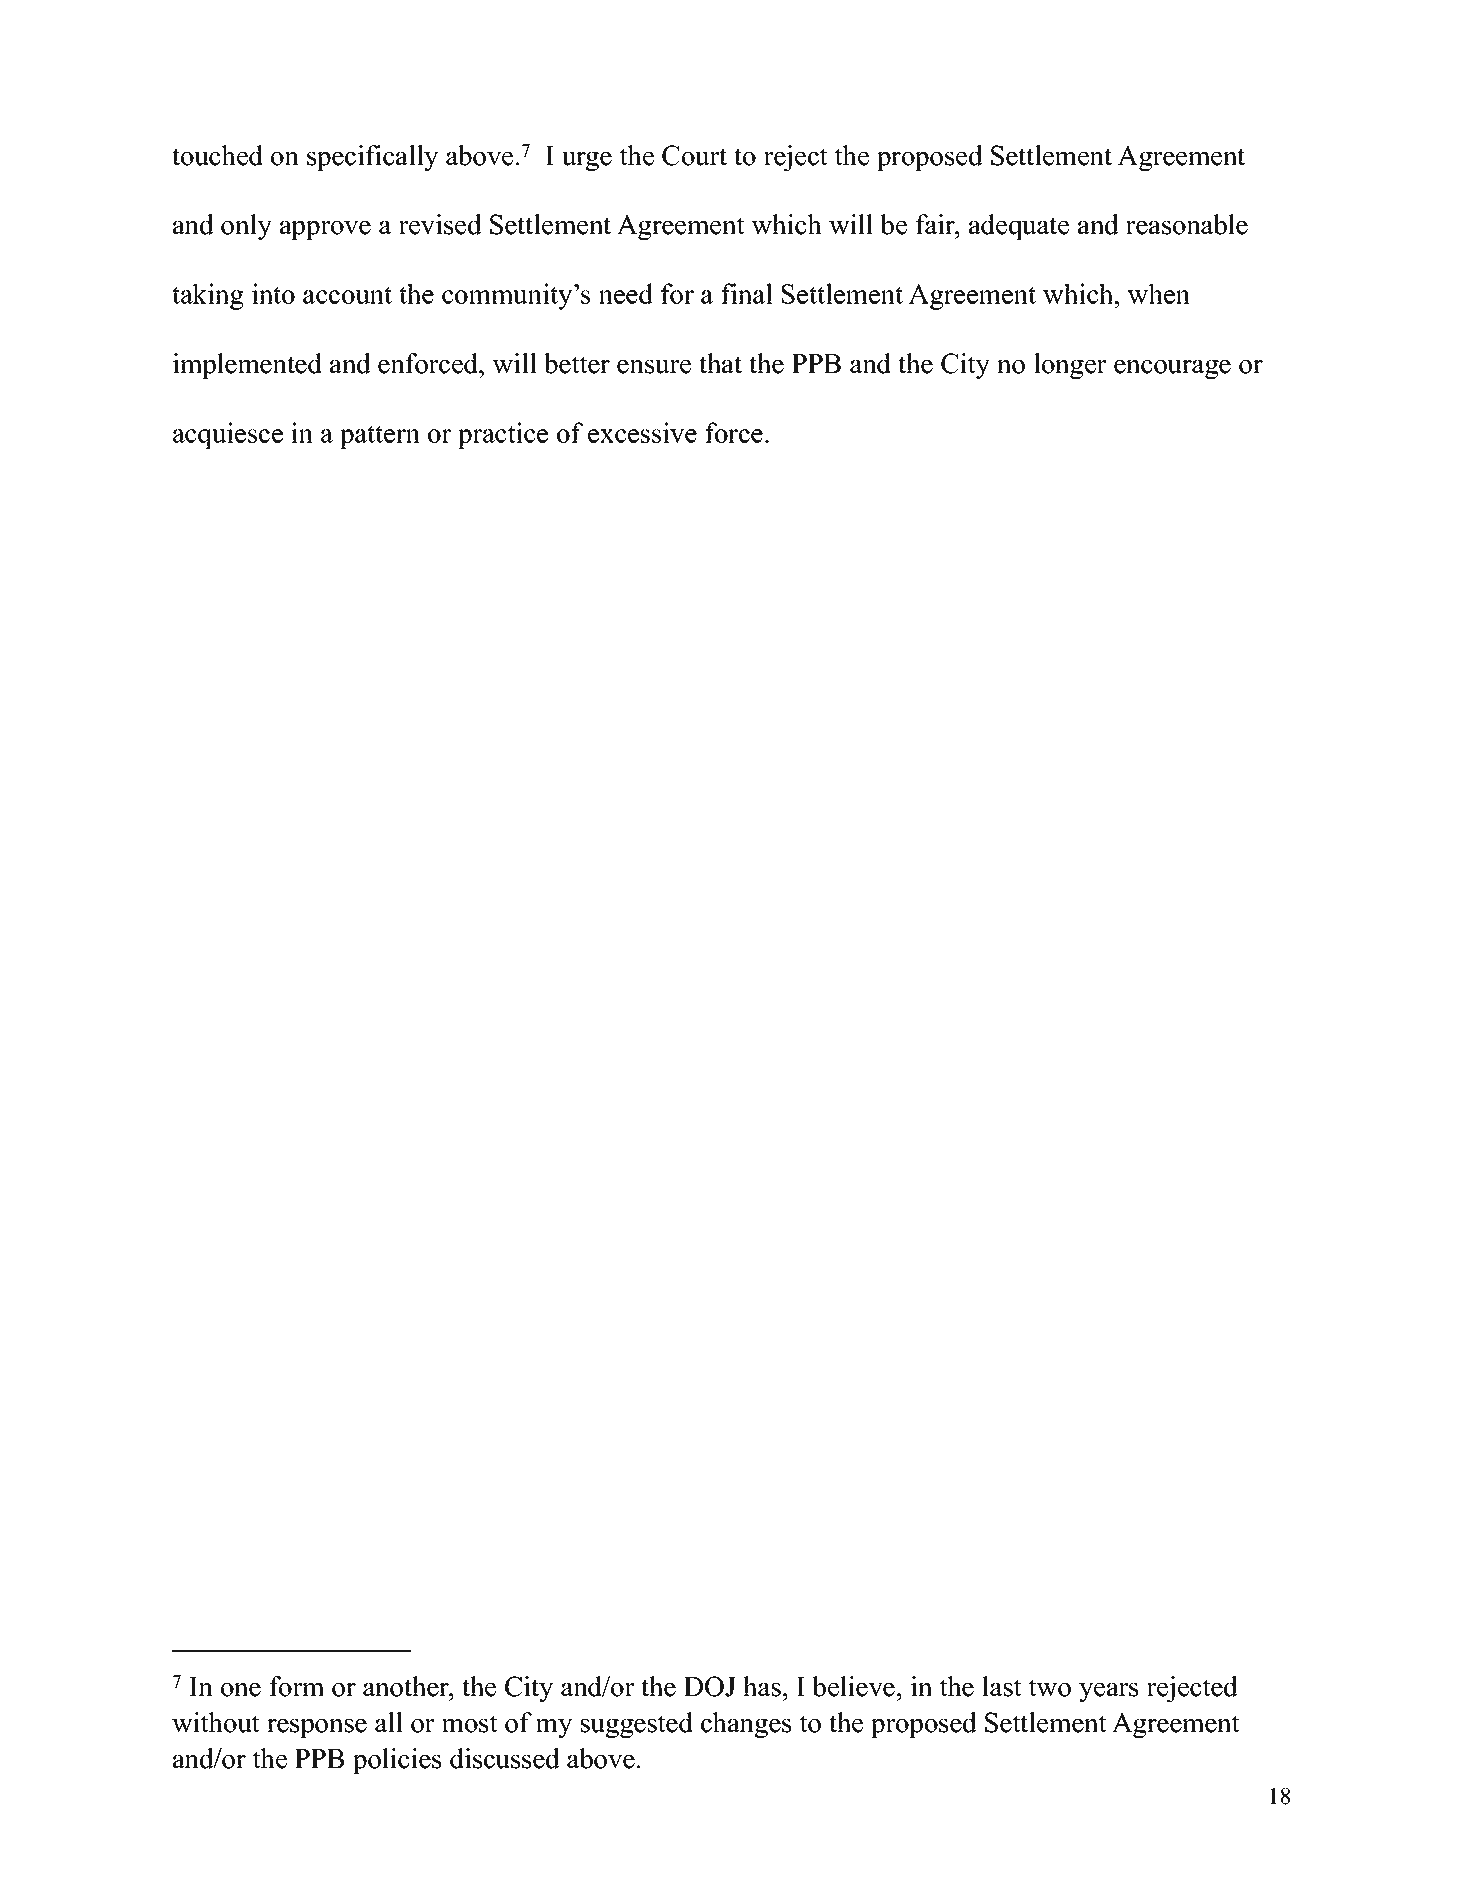 The height and width of the document is (1895, 1464). I want to click on practice, so click(503, 435).
